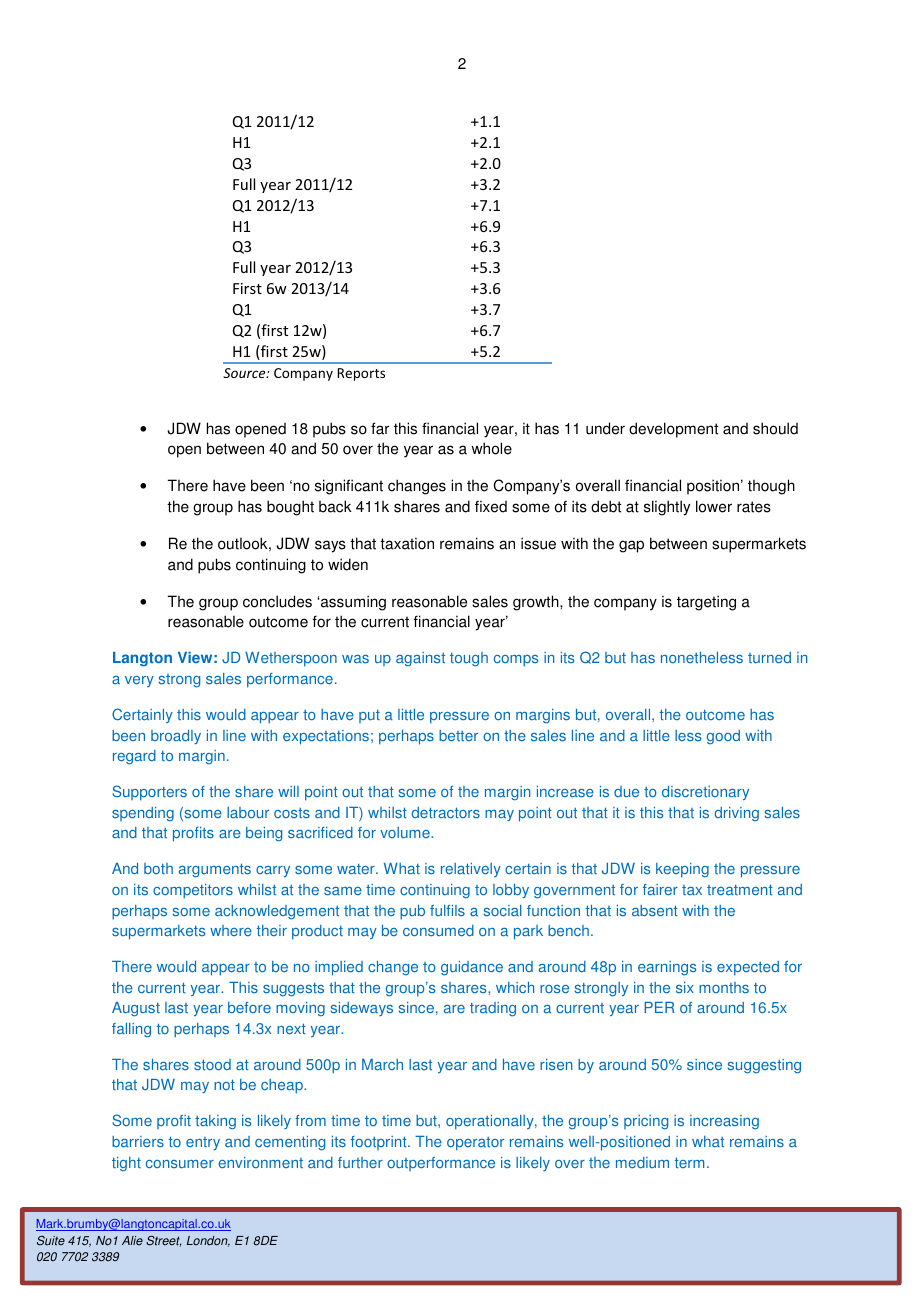 The height and width of the screenshot is (1308, 924). I want to click on development, so click(673, 430).
